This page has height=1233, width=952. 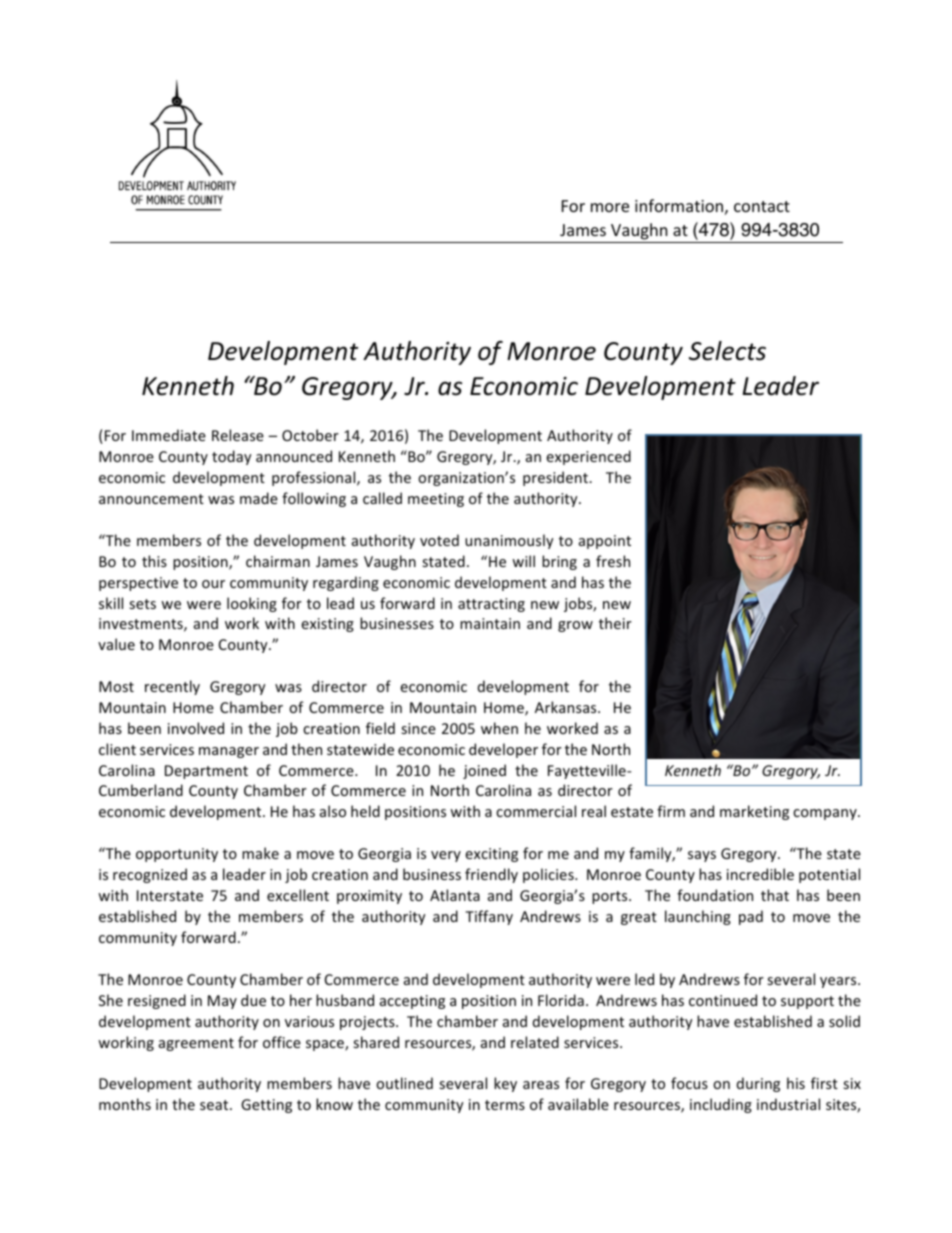 I want to click on more, so click(x=610, y=207).
